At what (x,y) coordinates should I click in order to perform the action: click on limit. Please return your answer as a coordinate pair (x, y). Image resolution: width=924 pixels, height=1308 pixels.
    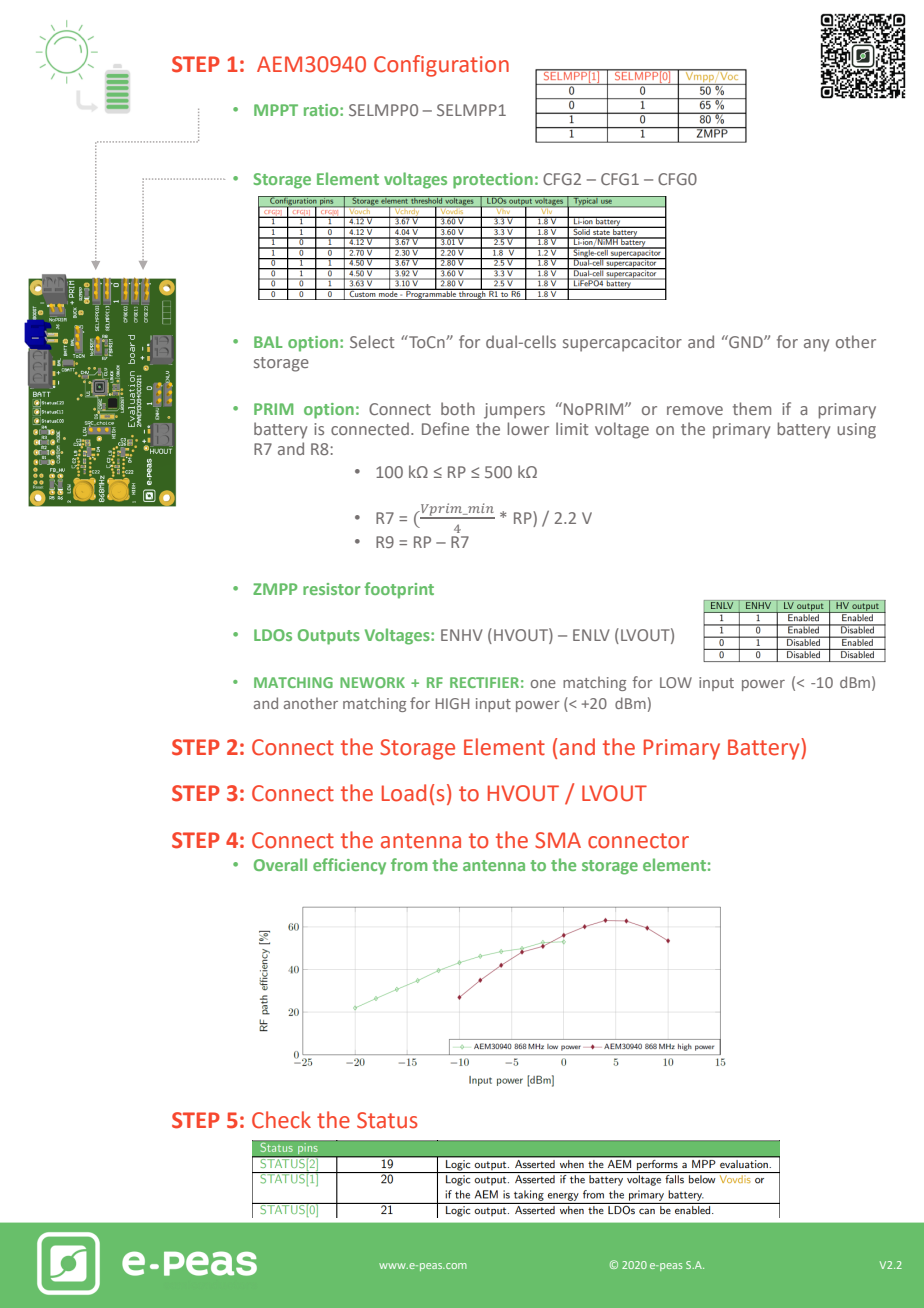
    Looking at the image, I should click on (572, 428).
